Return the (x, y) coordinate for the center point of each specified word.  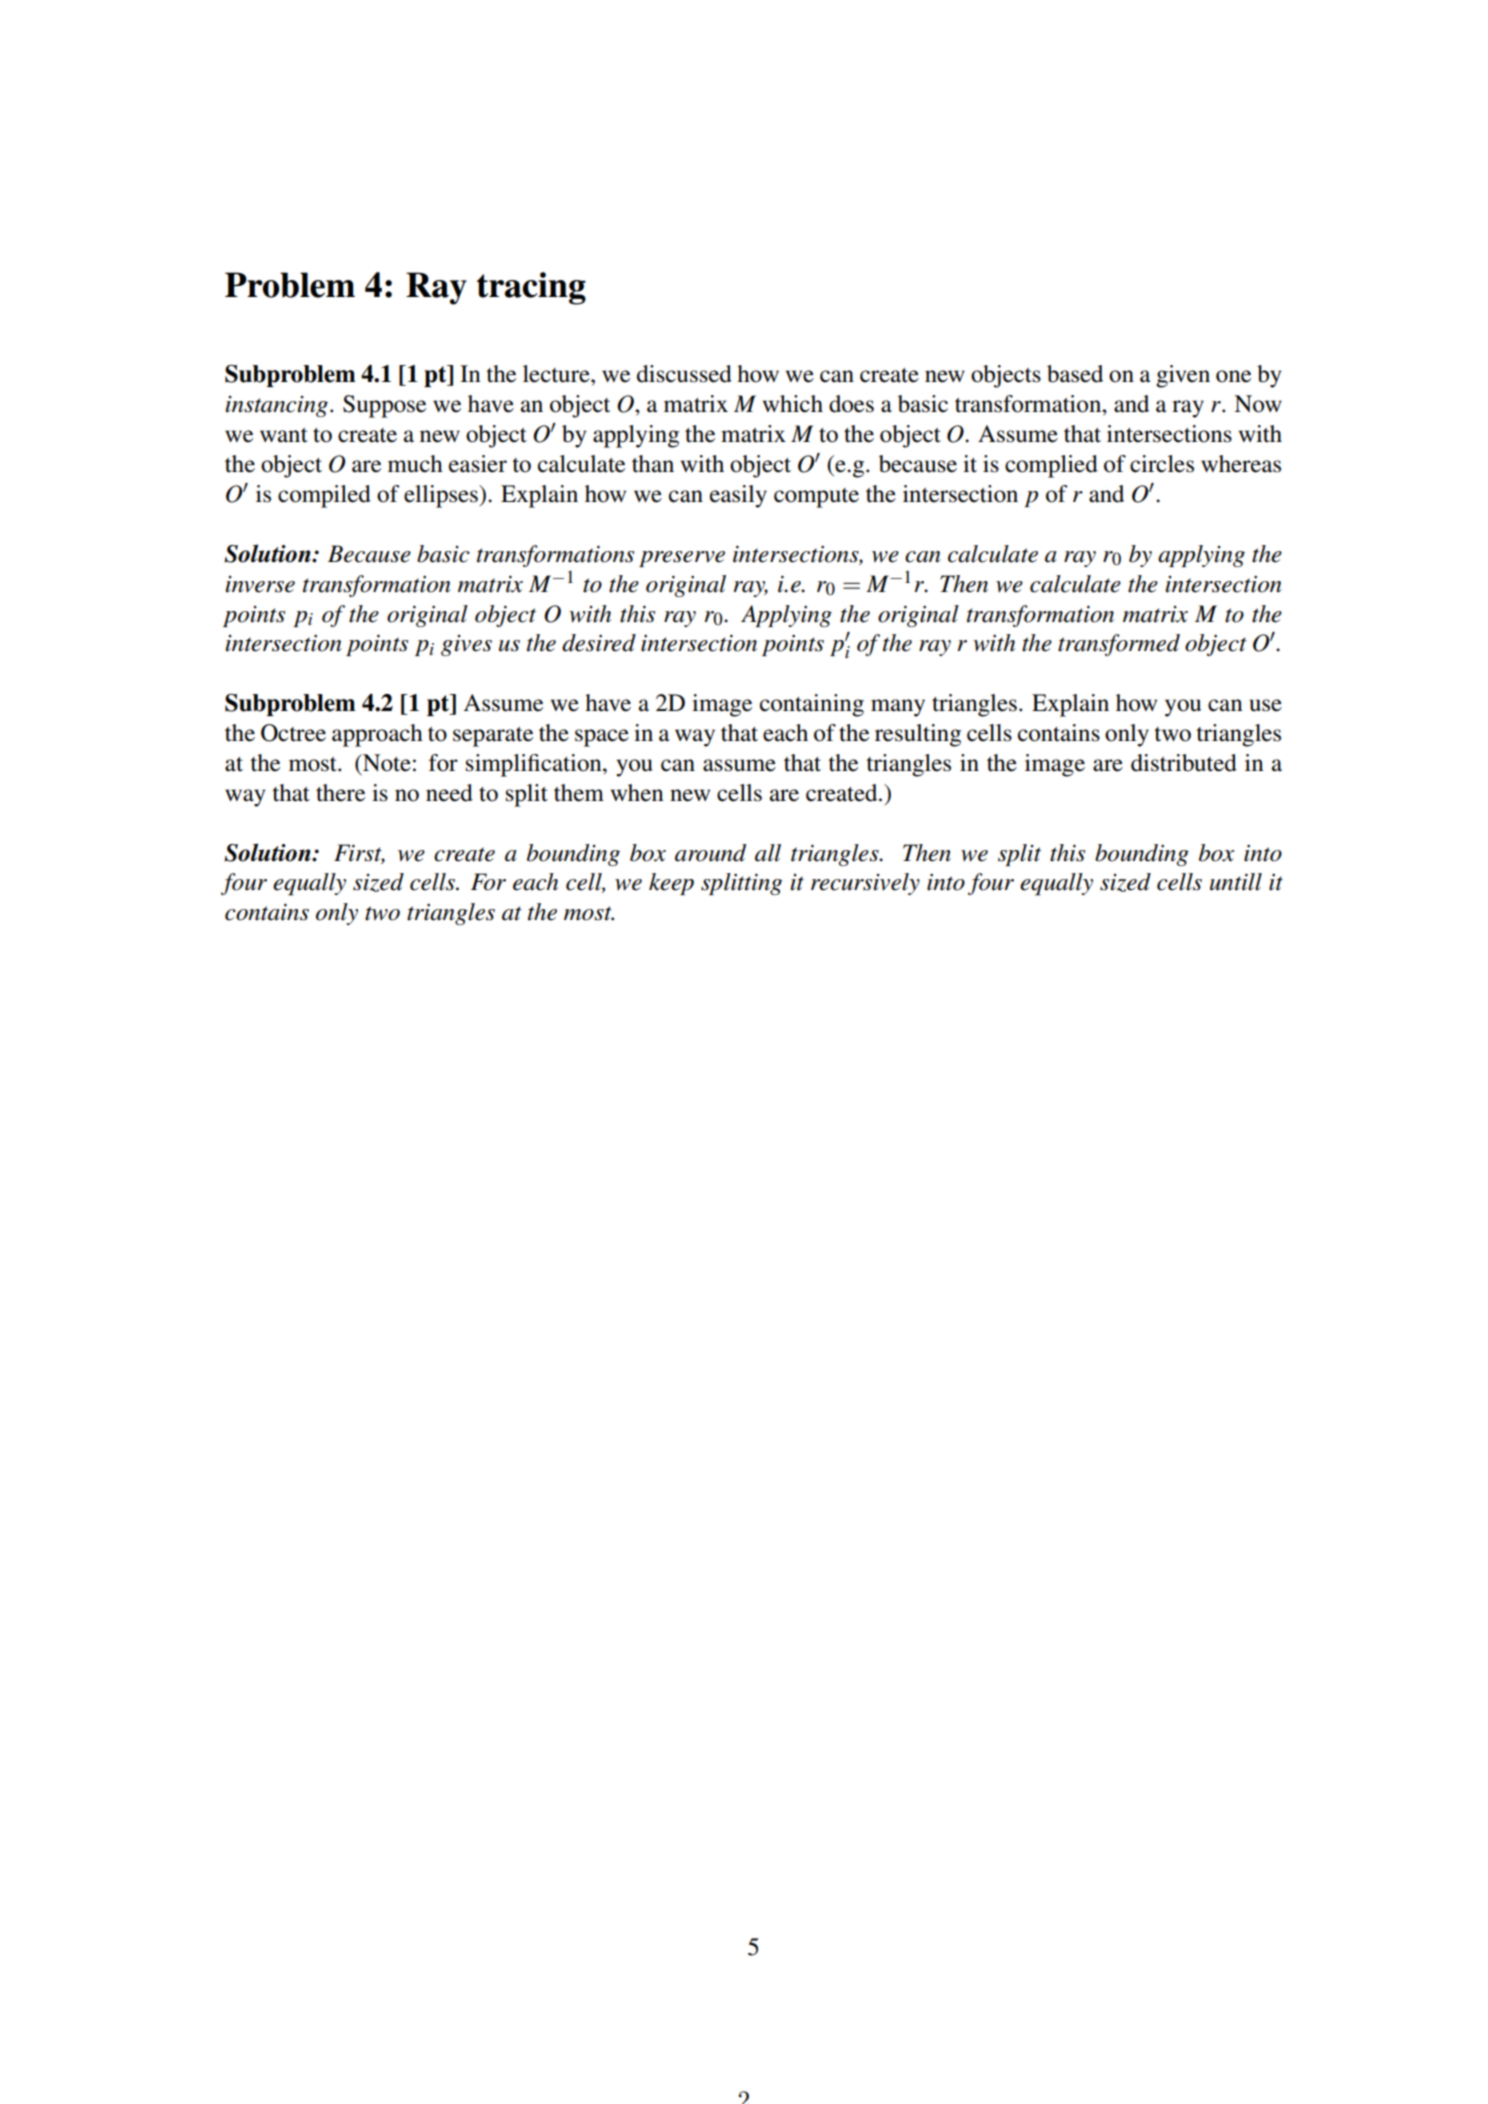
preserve (682, 559)
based (1075, 374)
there (340, 793)
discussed (684, 374)
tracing (531, 288)
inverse (260, 584)
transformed (1119, 645)
